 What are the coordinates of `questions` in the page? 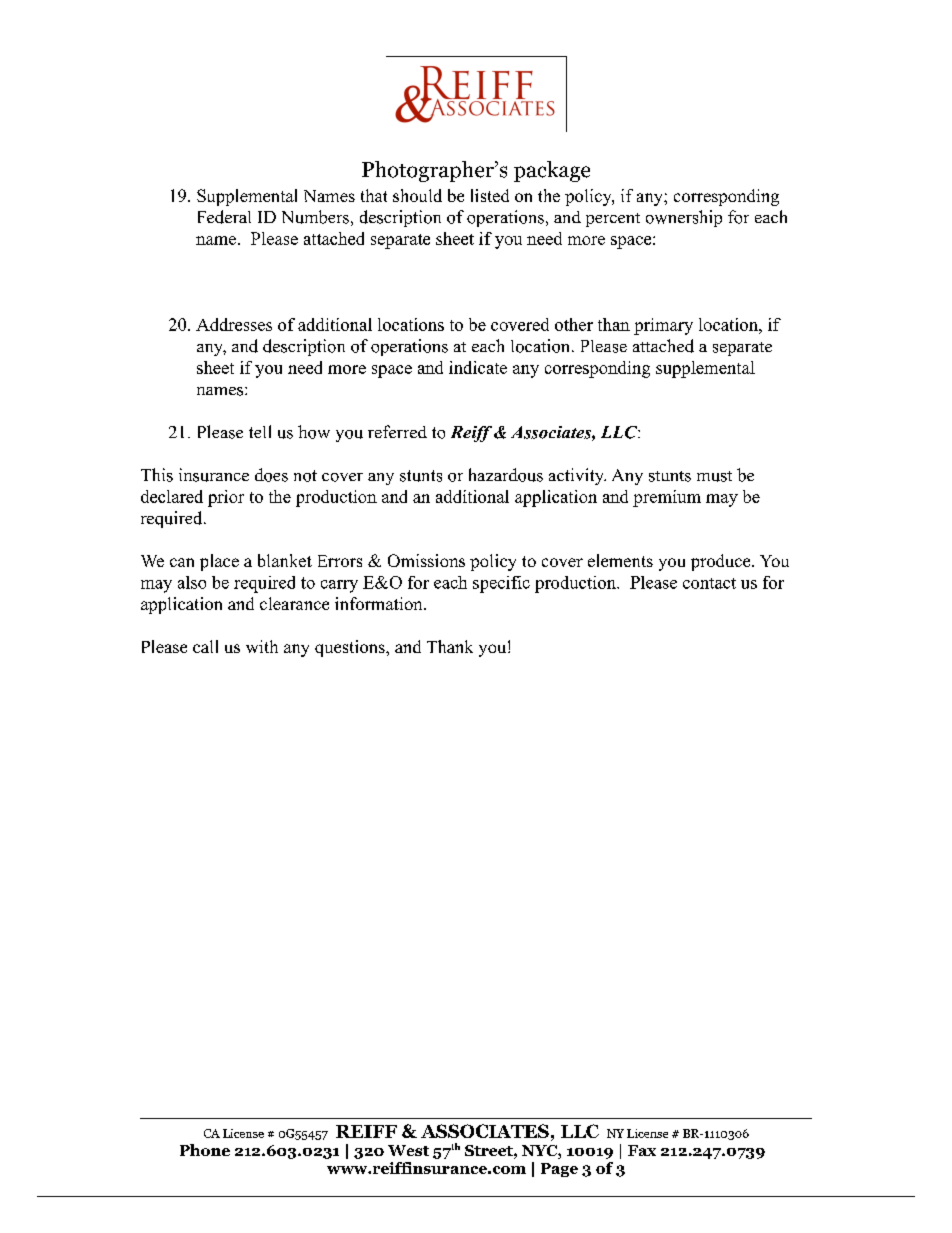 It's located at (351, 648).
